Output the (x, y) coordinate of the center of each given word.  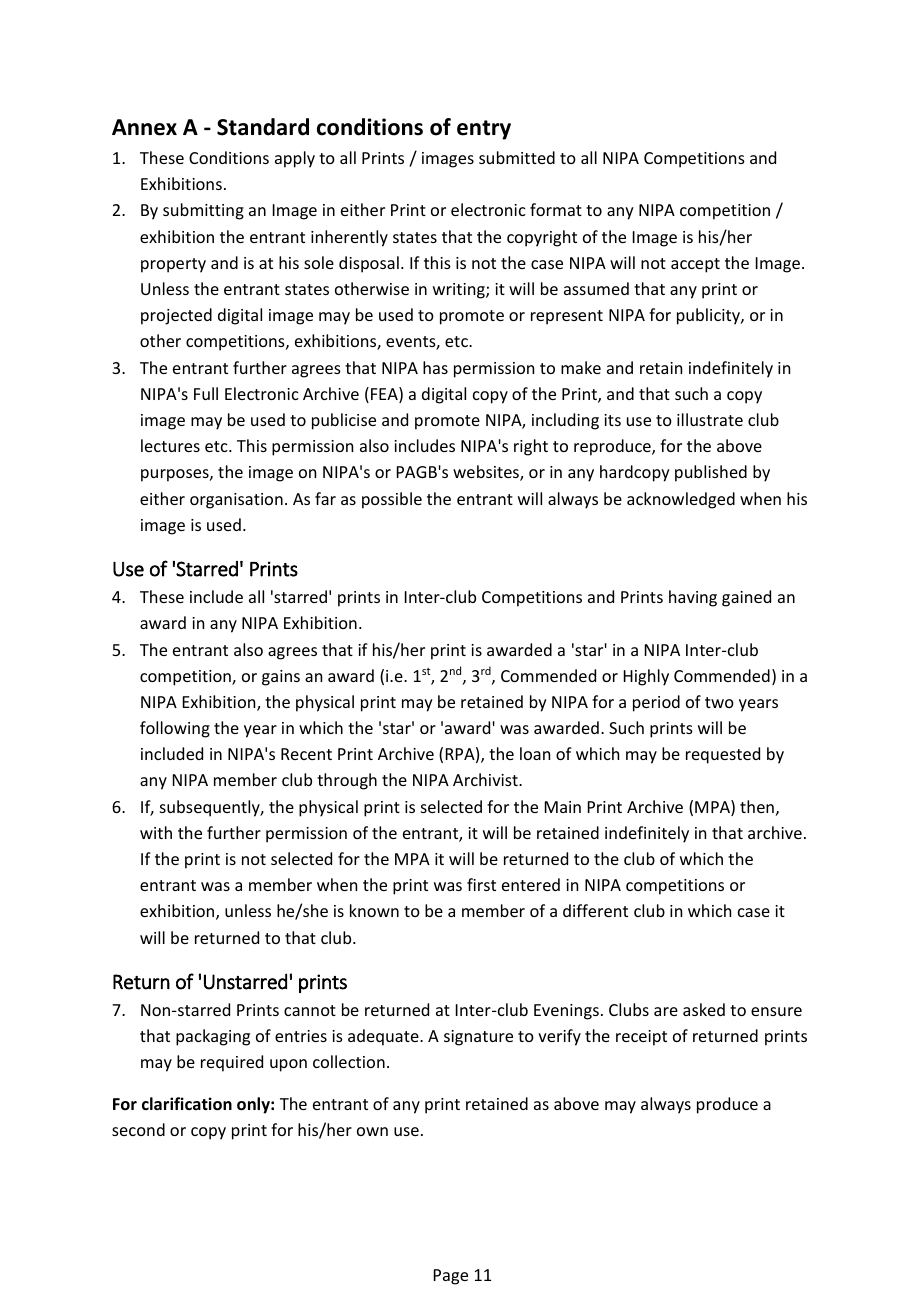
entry (484, 130)
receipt (641, 1038)
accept (695, 265)
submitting (203, 211)
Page (451, 1277)
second (138, 1129)
